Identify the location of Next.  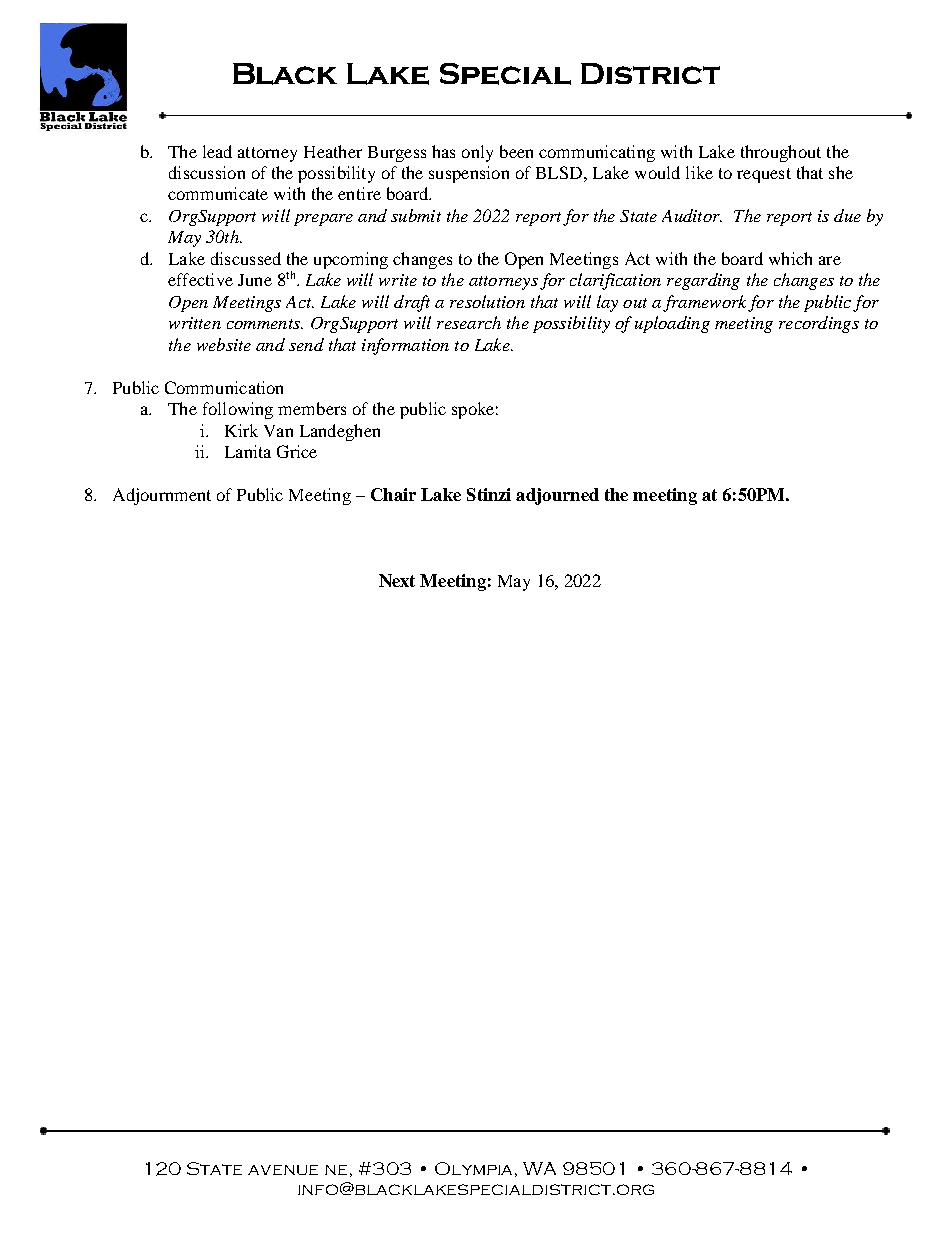
(397, 580).
